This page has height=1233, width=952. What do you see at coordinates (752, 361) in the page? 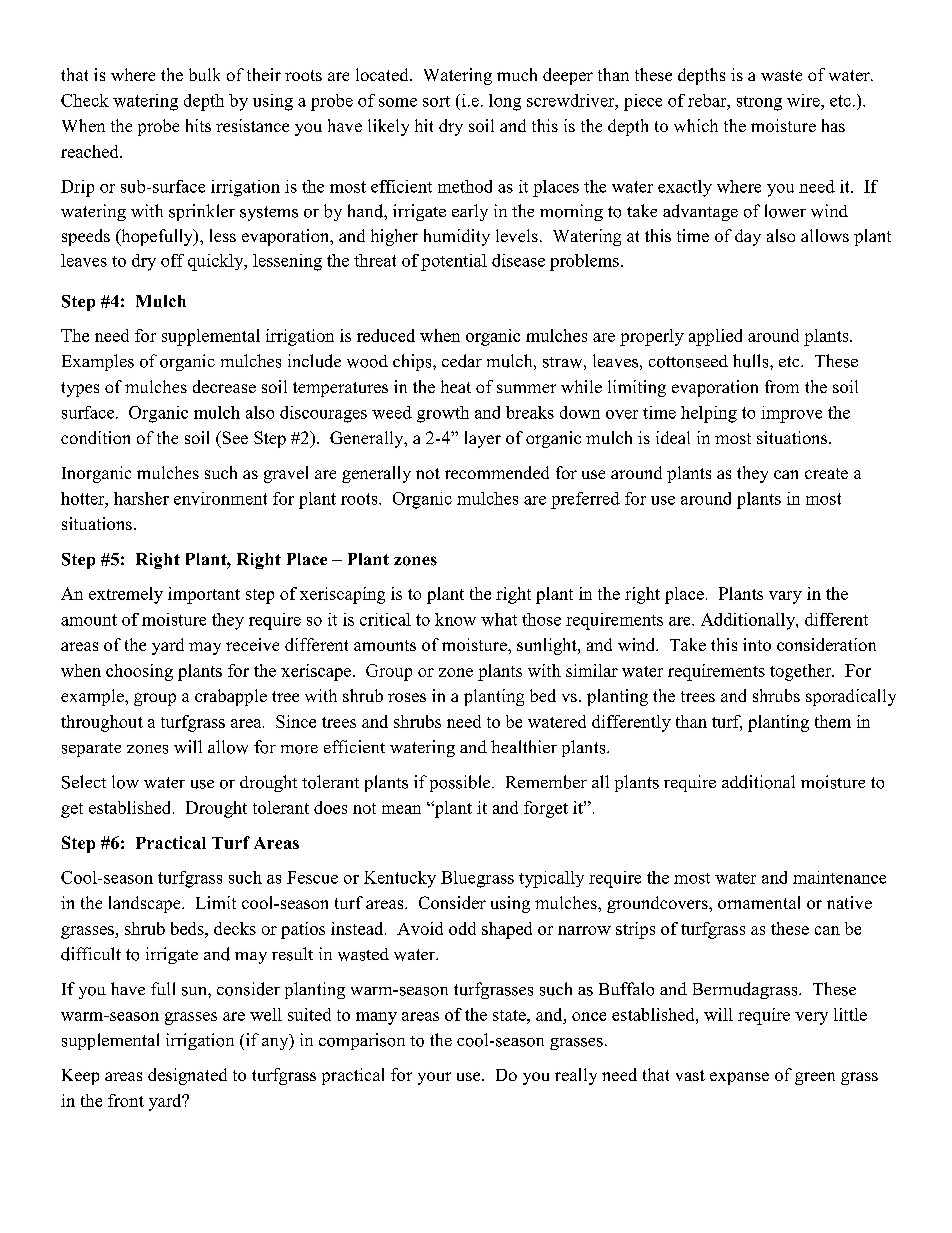
I see `hulls` at bounding box center [752, 361].
